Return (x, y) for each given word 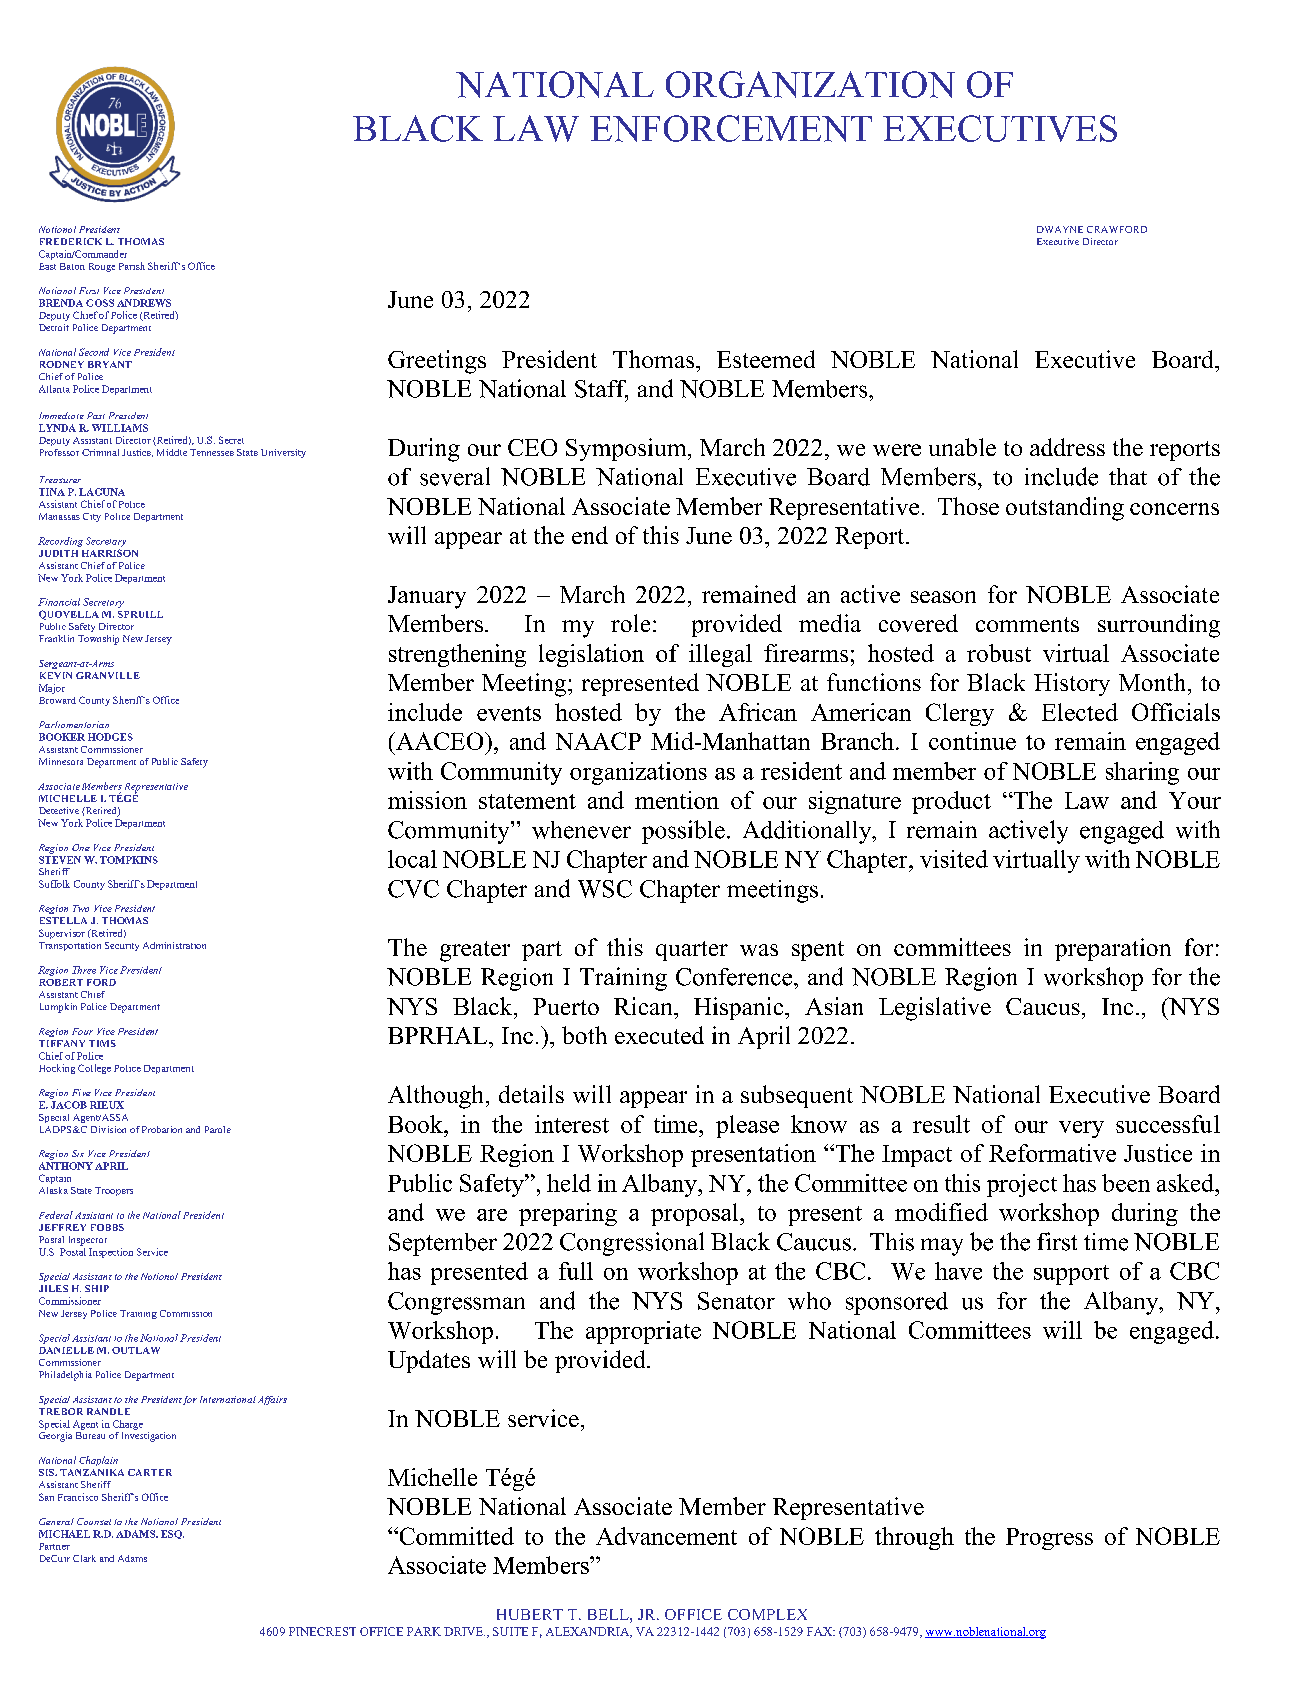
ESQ (172, 1534)
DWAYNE (1060, 229)
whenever (581, 830)
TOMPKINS (129, 860)
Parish (132, 266)
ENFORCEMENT (731, 128)
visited (954, 859)
